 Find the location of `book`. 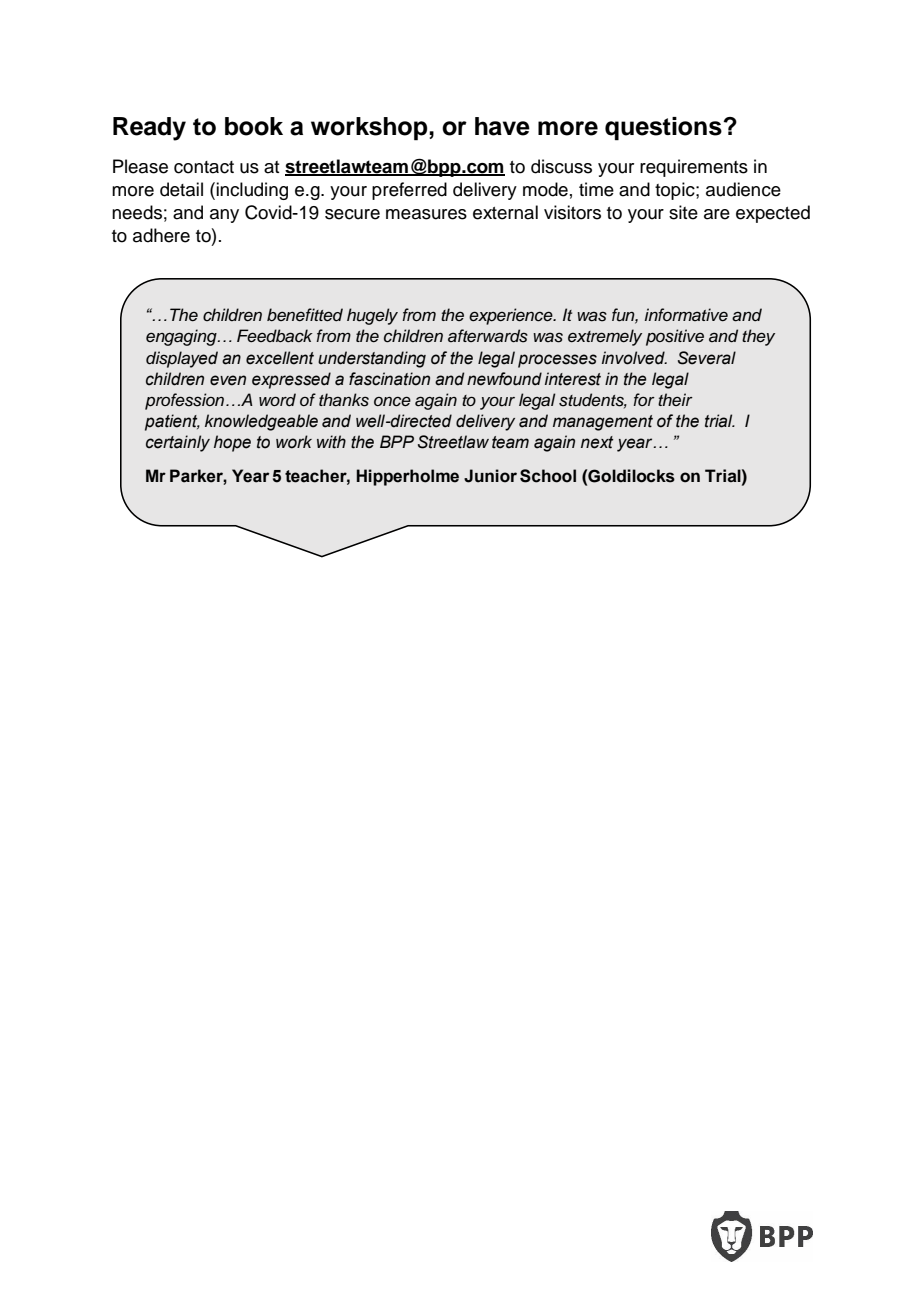

book is located at coordinates (254, 126).
